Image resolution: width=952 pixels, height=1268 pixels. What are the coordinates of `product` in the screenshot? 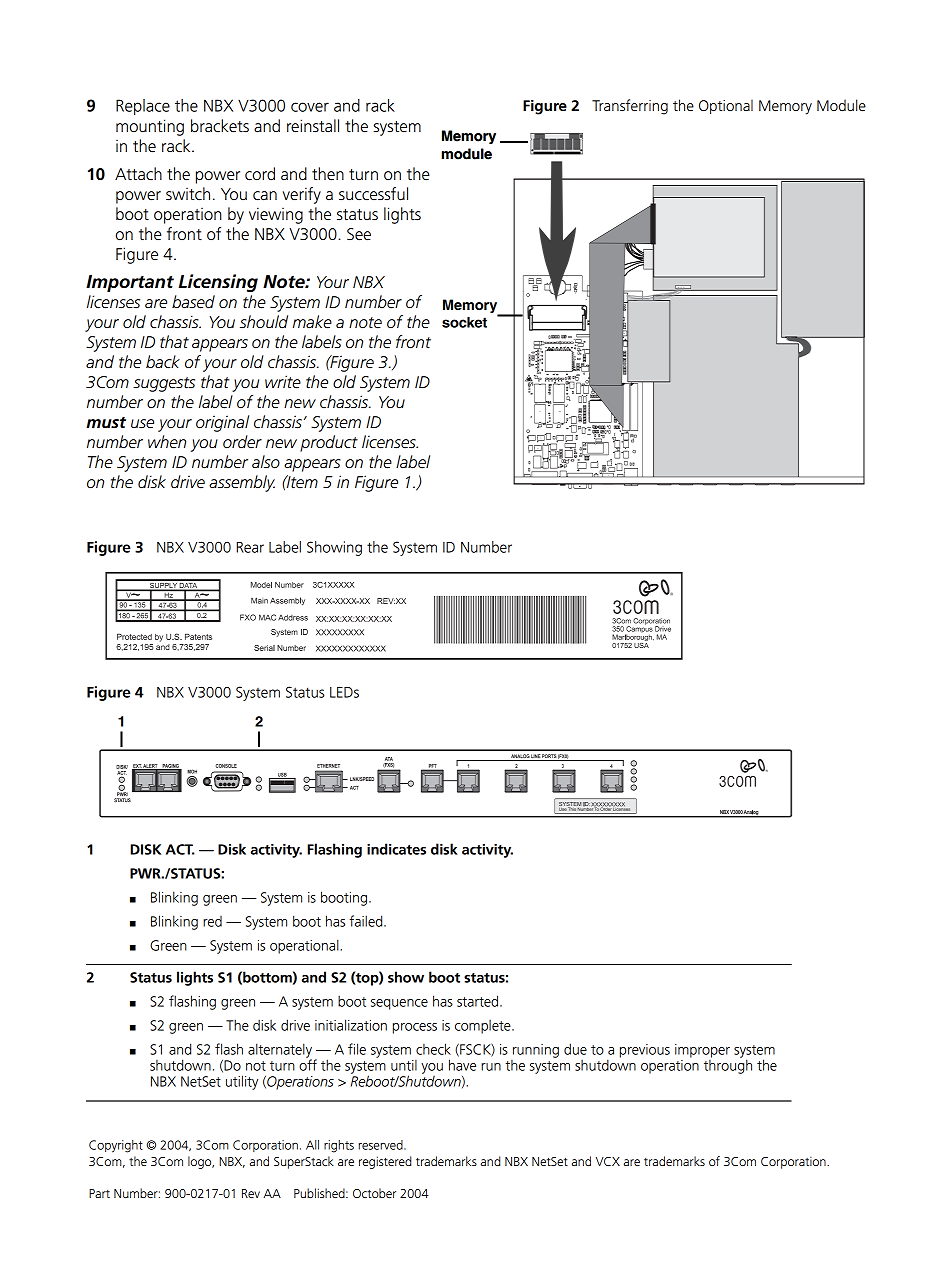 It's located at (329, 443).
